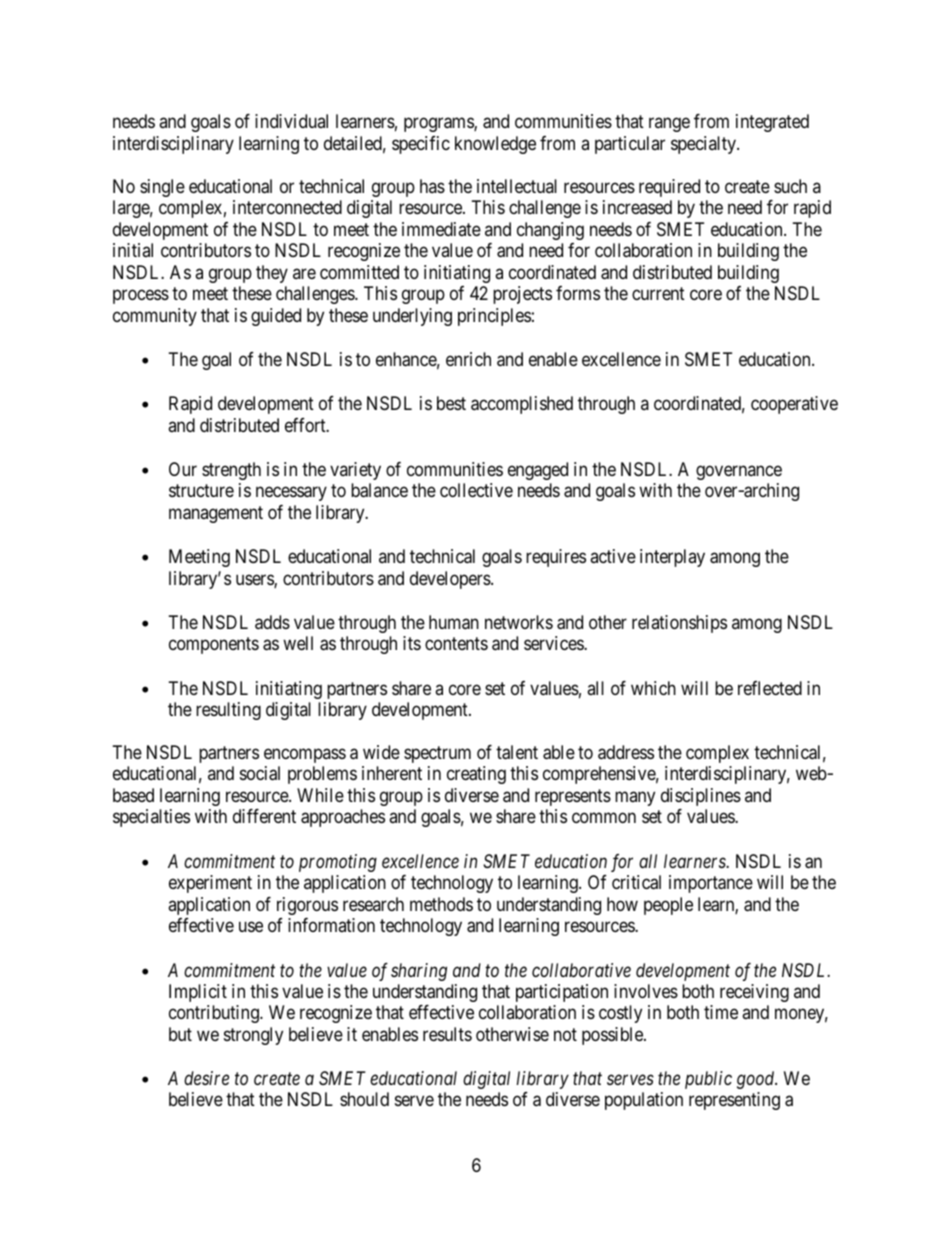  I want to click on strength, so click(231, 471).
